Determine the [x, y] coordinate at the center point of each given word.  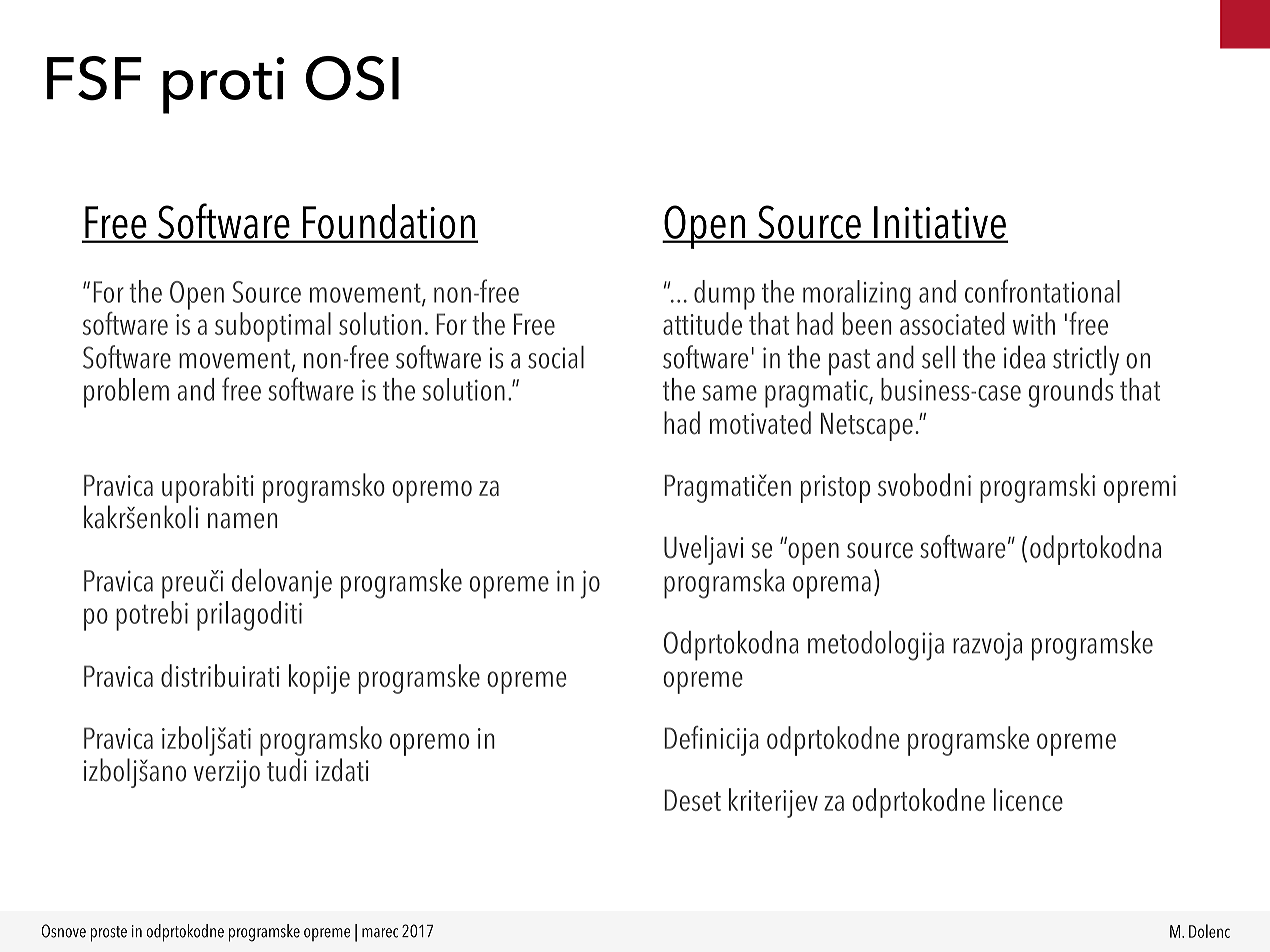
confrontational [1042, 291]
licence [1028, 799]
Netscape [867, 427]
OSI [352, 78]
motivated [760, 423]
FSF [94, 78]
